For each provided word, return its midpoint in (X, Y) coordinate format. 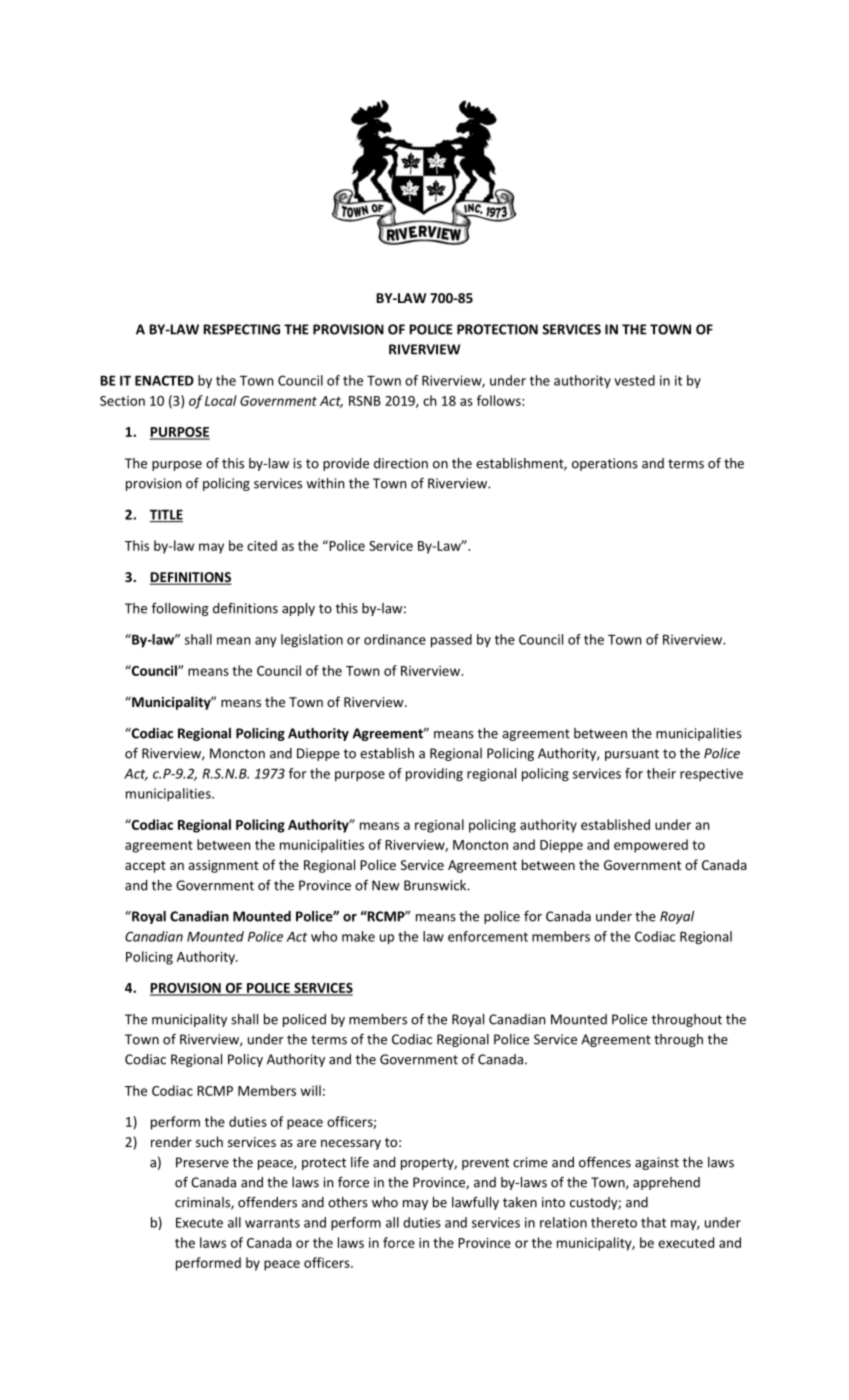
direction (401, 463)
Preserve (202, 1162)
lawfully (475, 1203)
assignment (223, 866)
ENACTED (164, 380)
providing (434, 775)
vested (634, 380)
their (661, 773)
